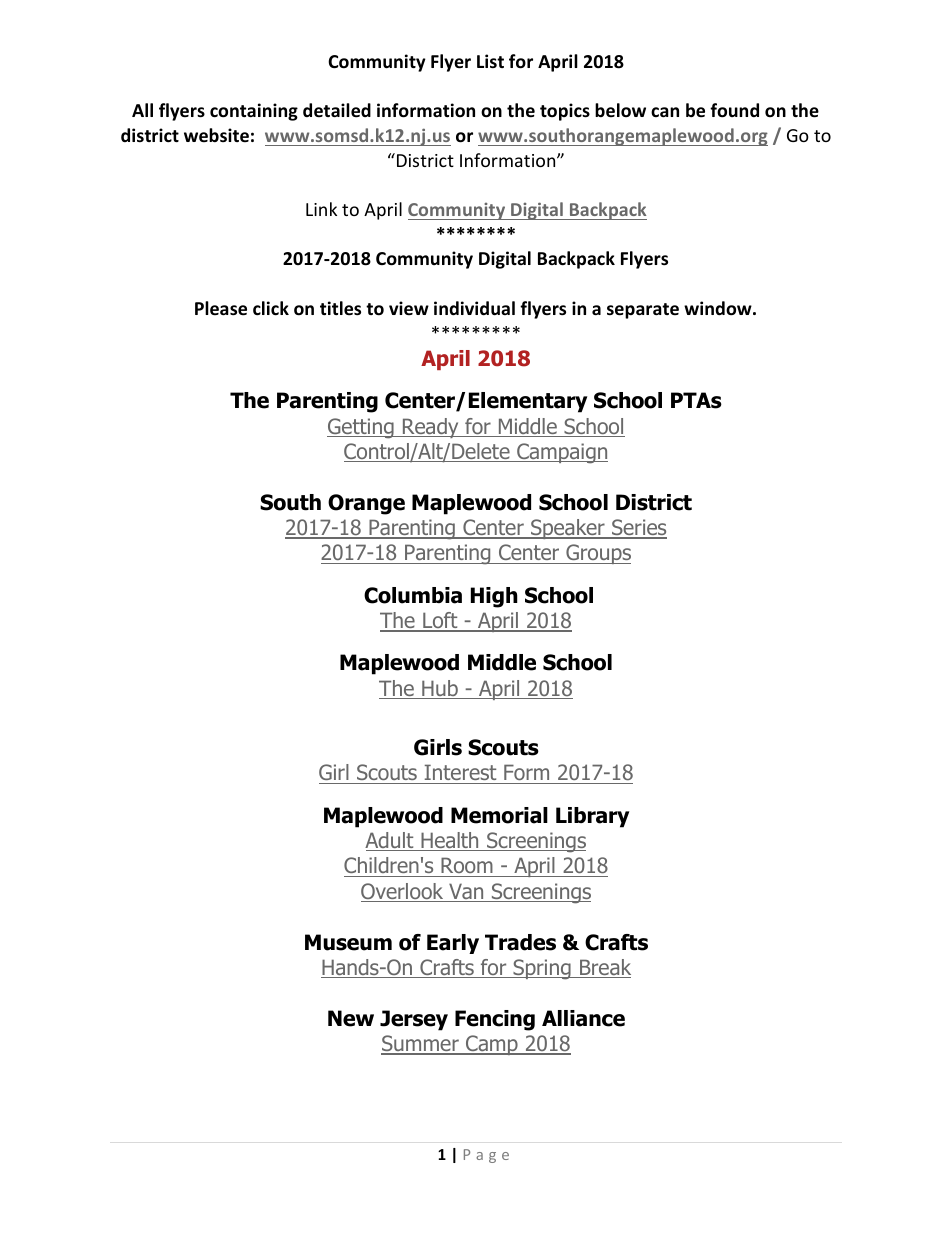 The height and width of the image is (1233, 952). Describe the element at coordinates (361, 428) in the image. I see `Getting` at that location.
